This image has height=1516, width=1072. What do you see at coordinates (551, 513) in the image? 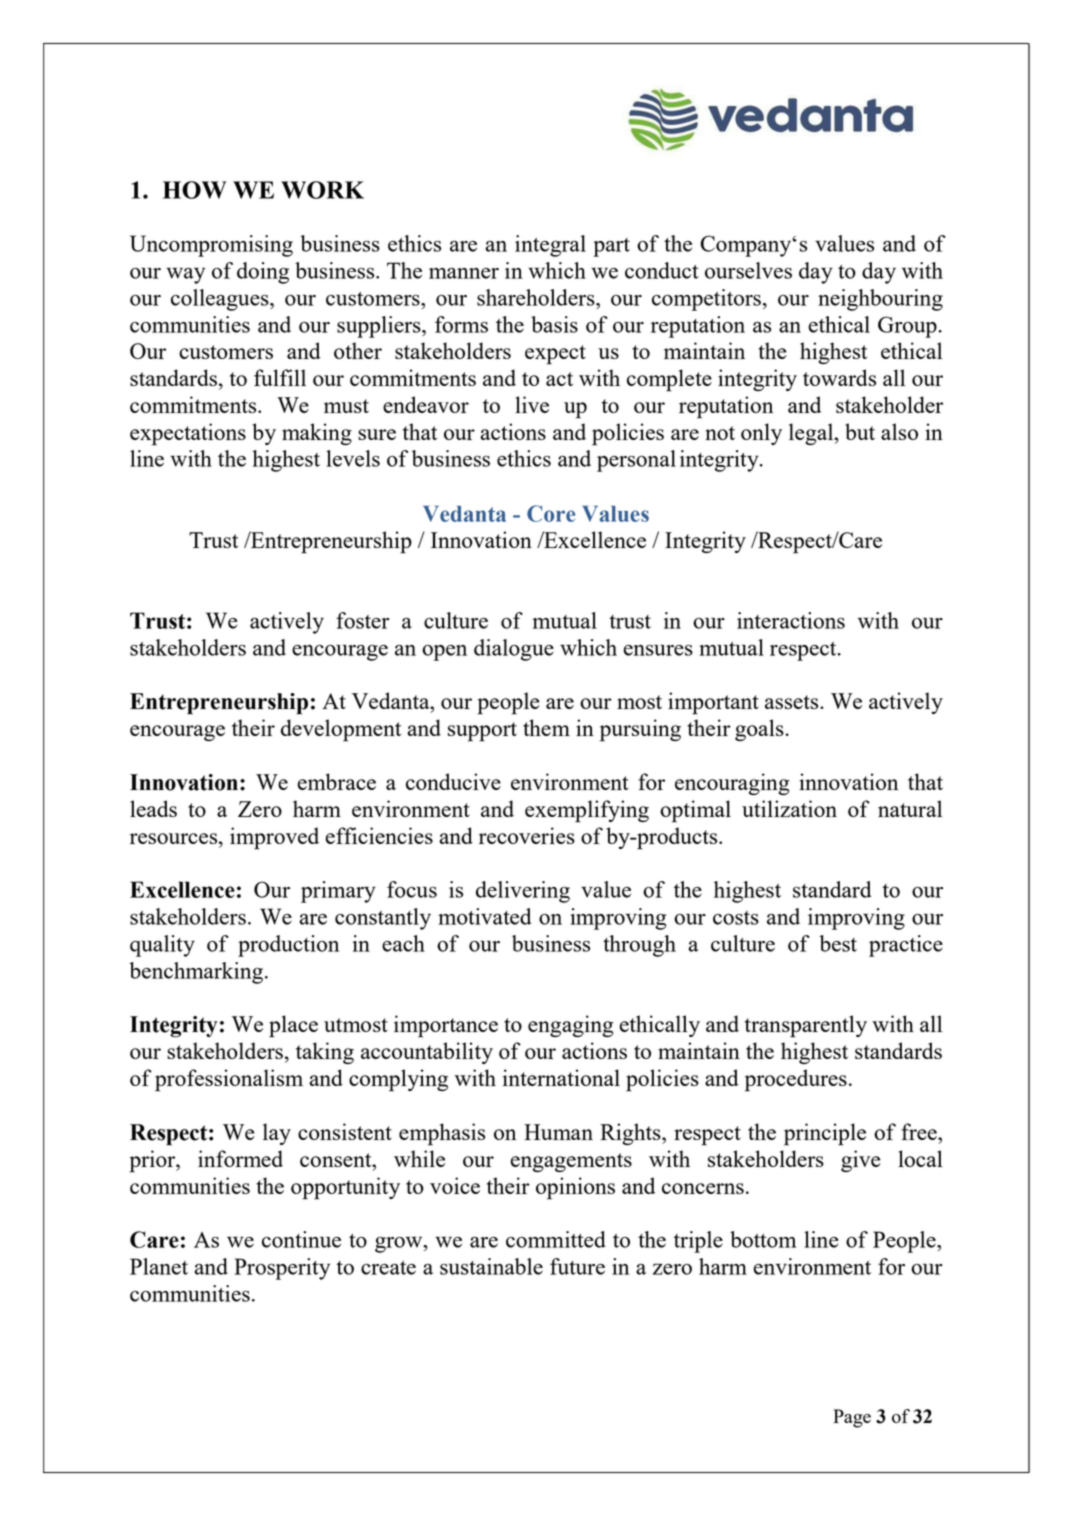
I see `Core` at bounding box center [551, 513].
